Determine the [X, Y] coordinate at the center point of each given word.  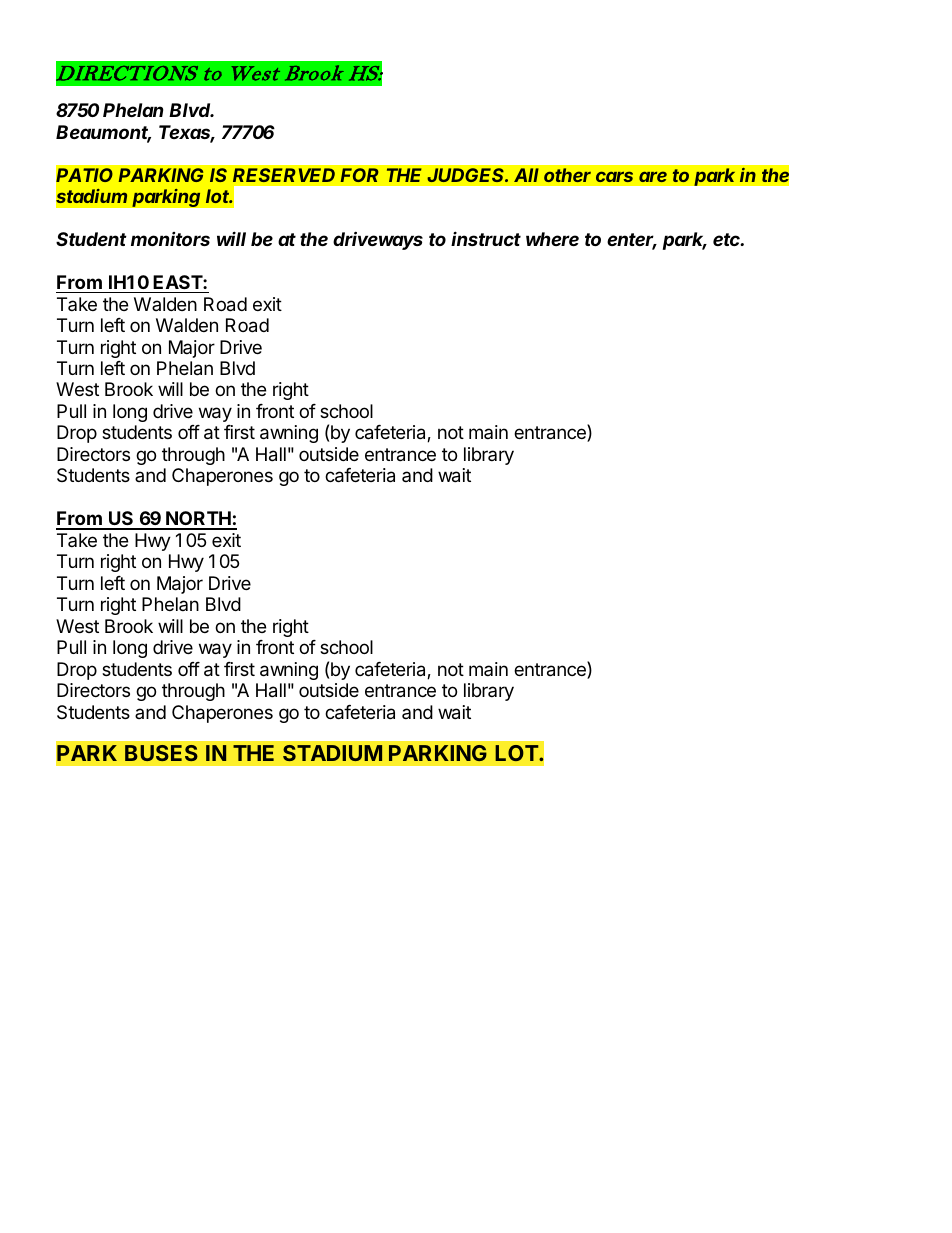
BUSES [161, 753]
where [552, 239]
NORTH [198, 520]
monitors [170, 239]
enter [632, 241]
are [653, 176]
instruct [486, 238]
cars [614, 176]
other [567, 175]
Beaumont [103, 133]
